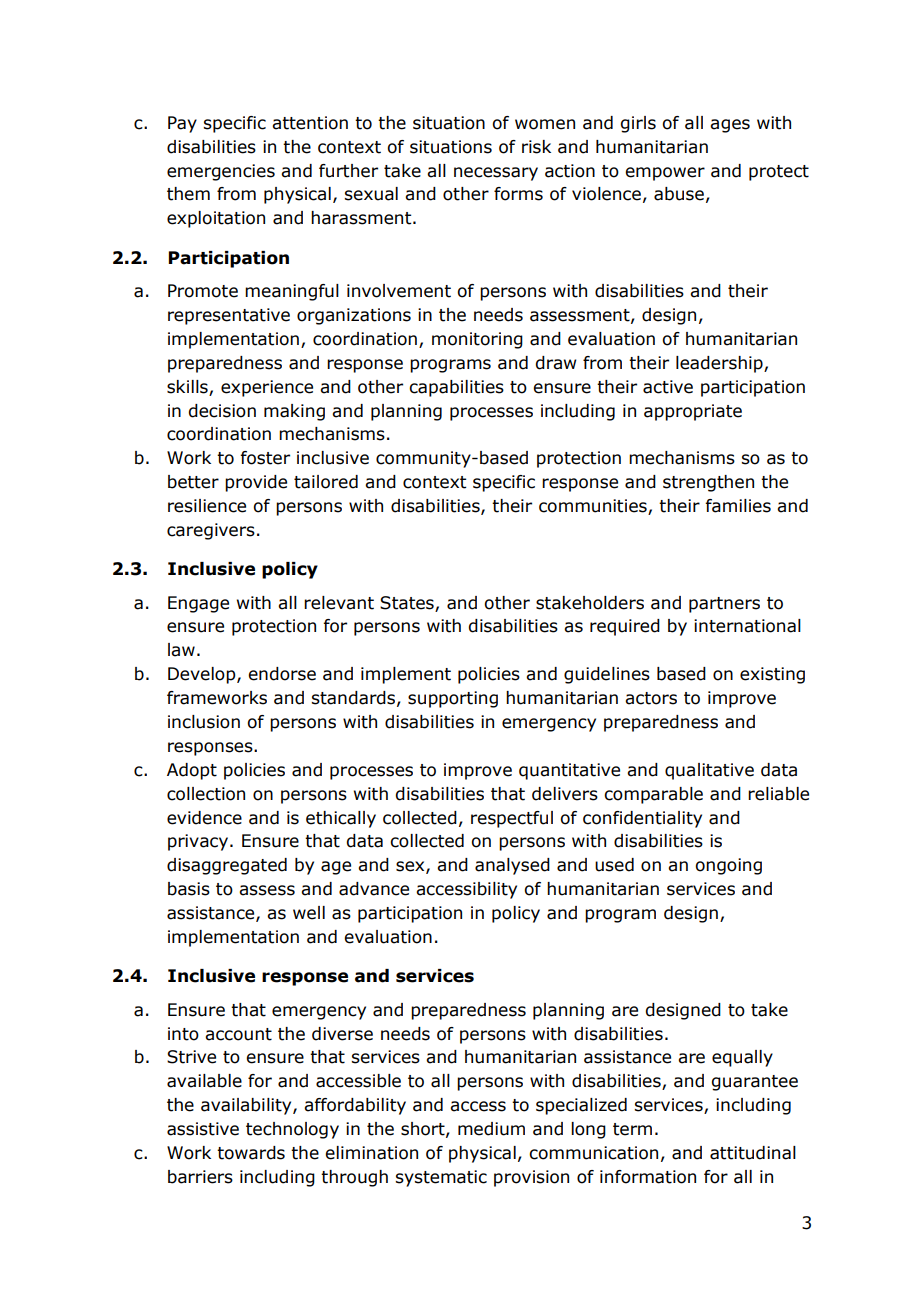 This image has height=1308, width=924. Describe the element at coordinates (251, 1153) in the image. I see `towards` at that location.
